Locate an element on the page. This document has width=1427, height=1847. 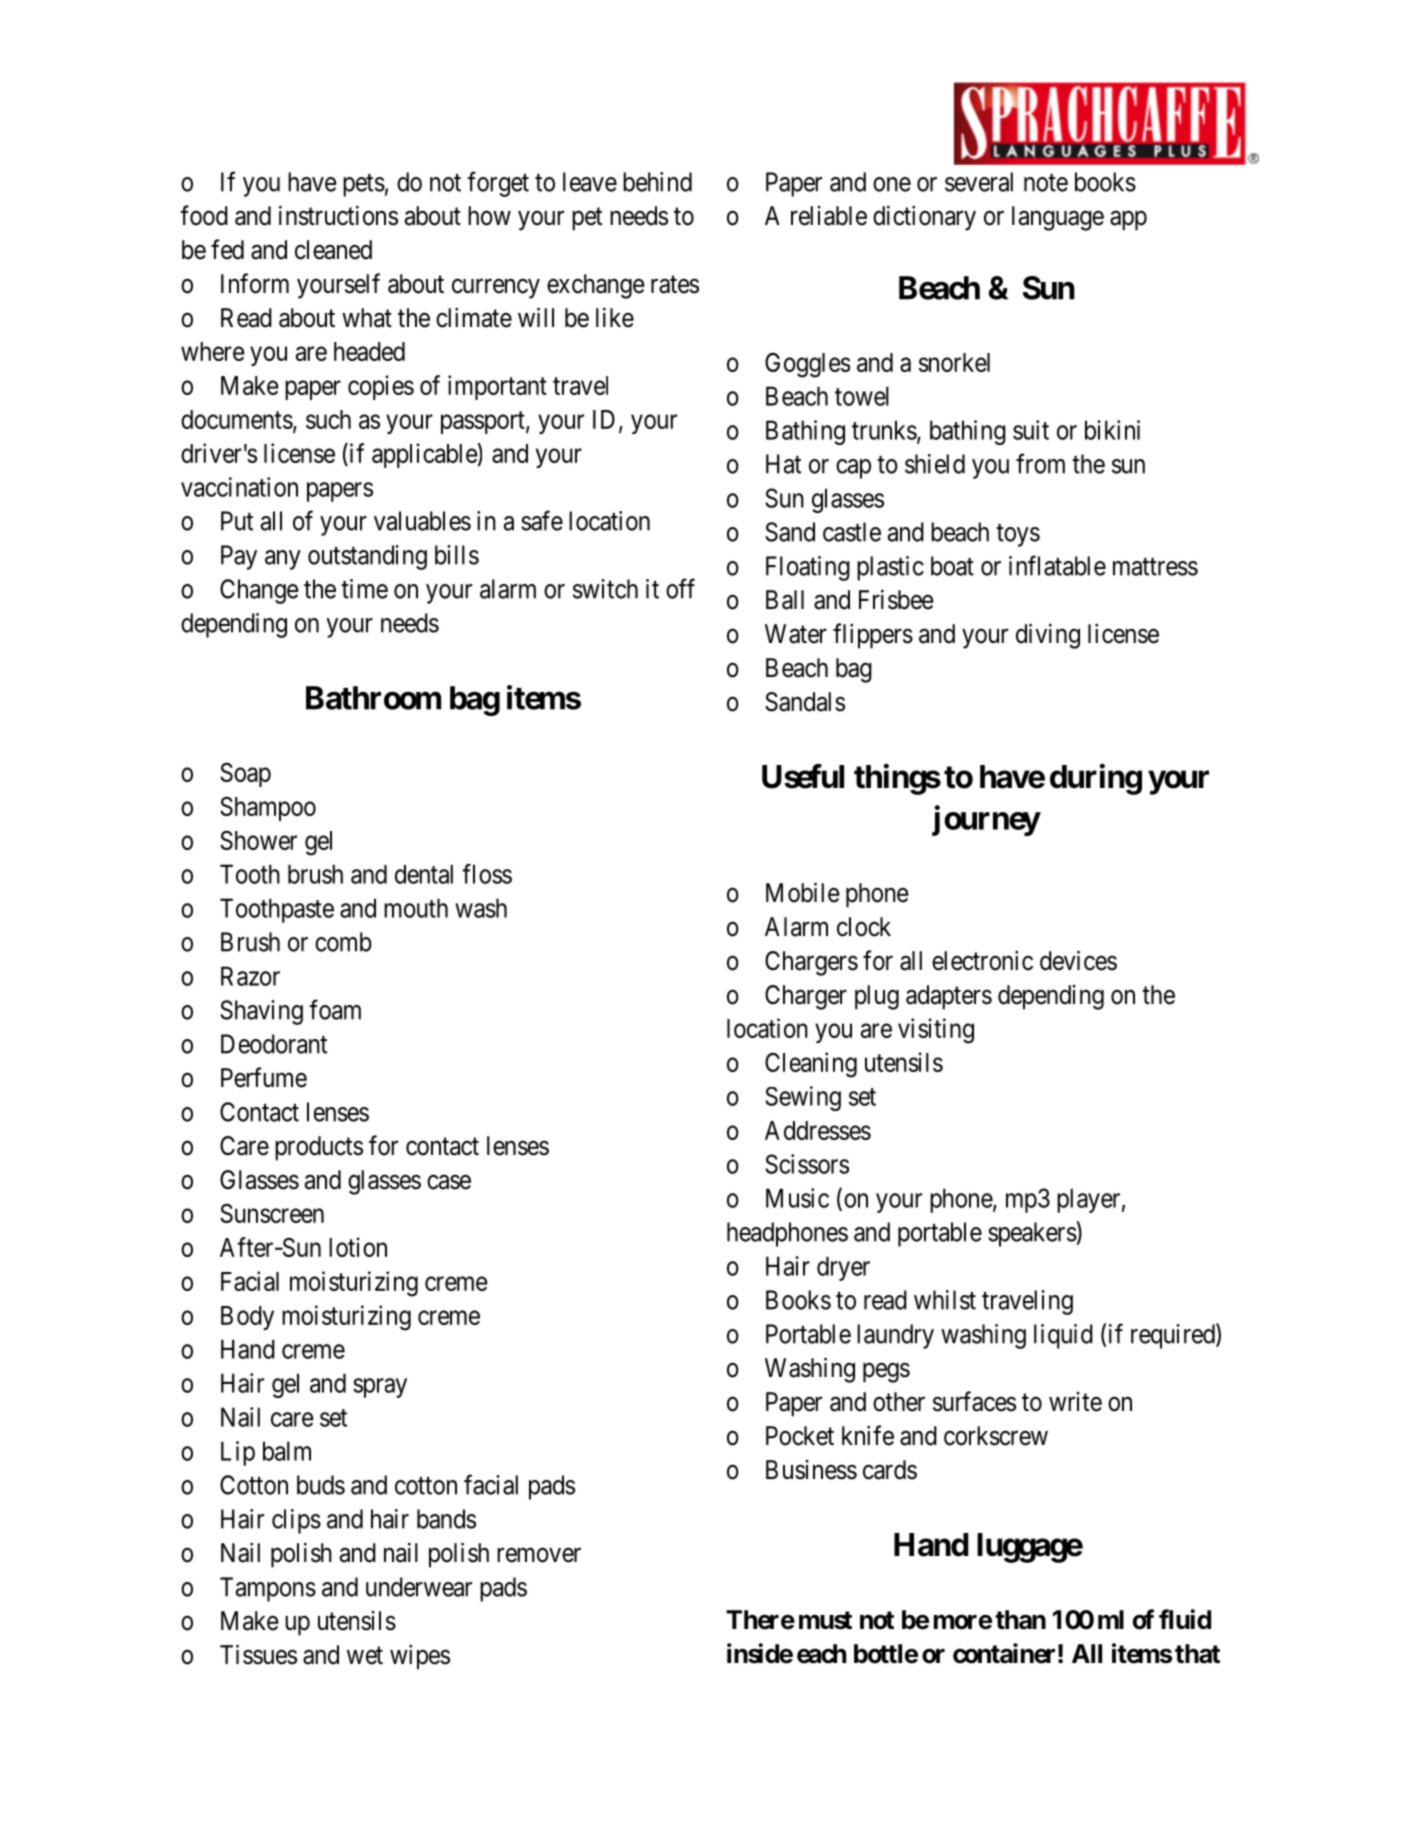
electronic is located at coordinates (982, 960).
